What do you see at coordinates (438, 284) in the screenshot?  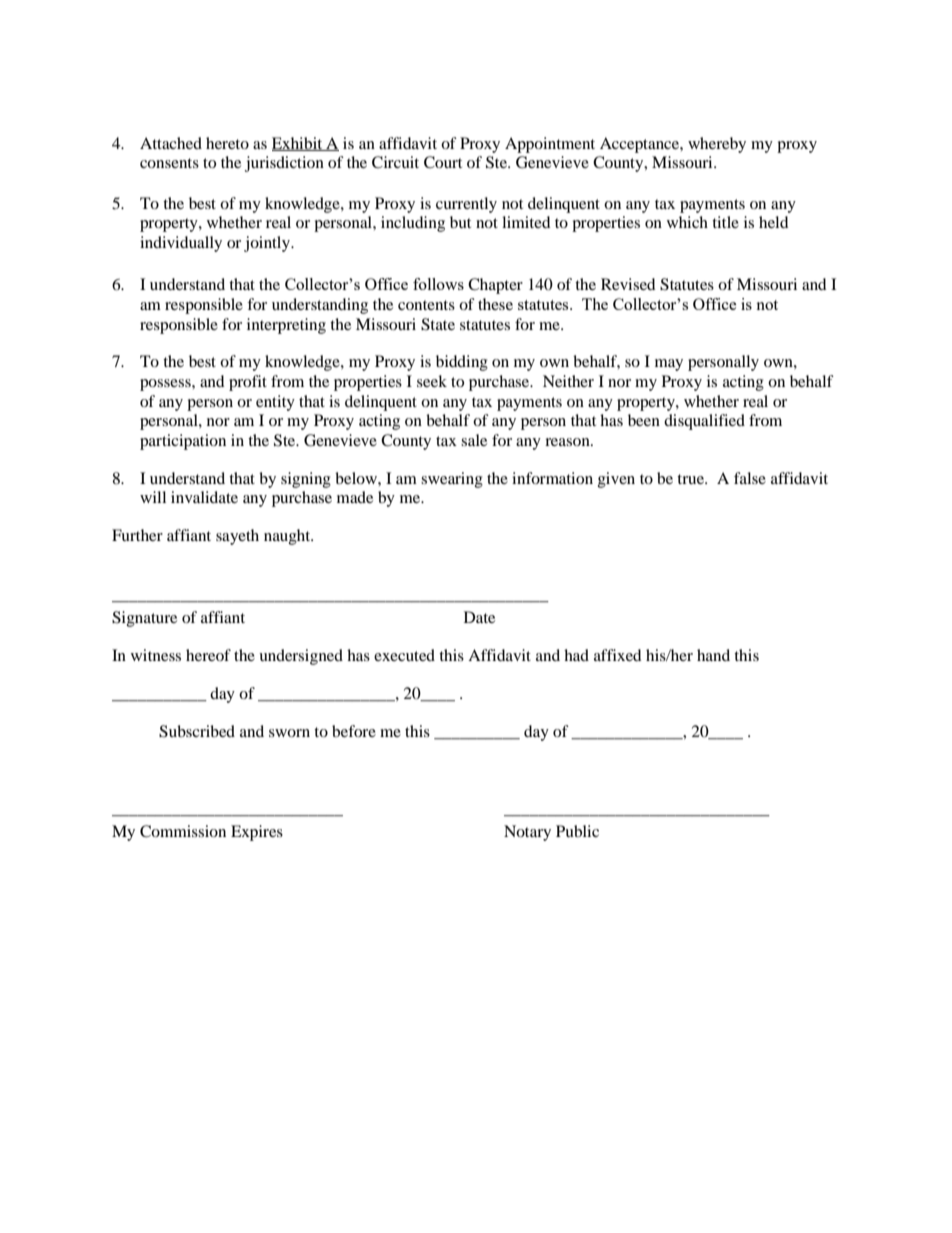 I see `follows` at bounding box center [438, 284].
